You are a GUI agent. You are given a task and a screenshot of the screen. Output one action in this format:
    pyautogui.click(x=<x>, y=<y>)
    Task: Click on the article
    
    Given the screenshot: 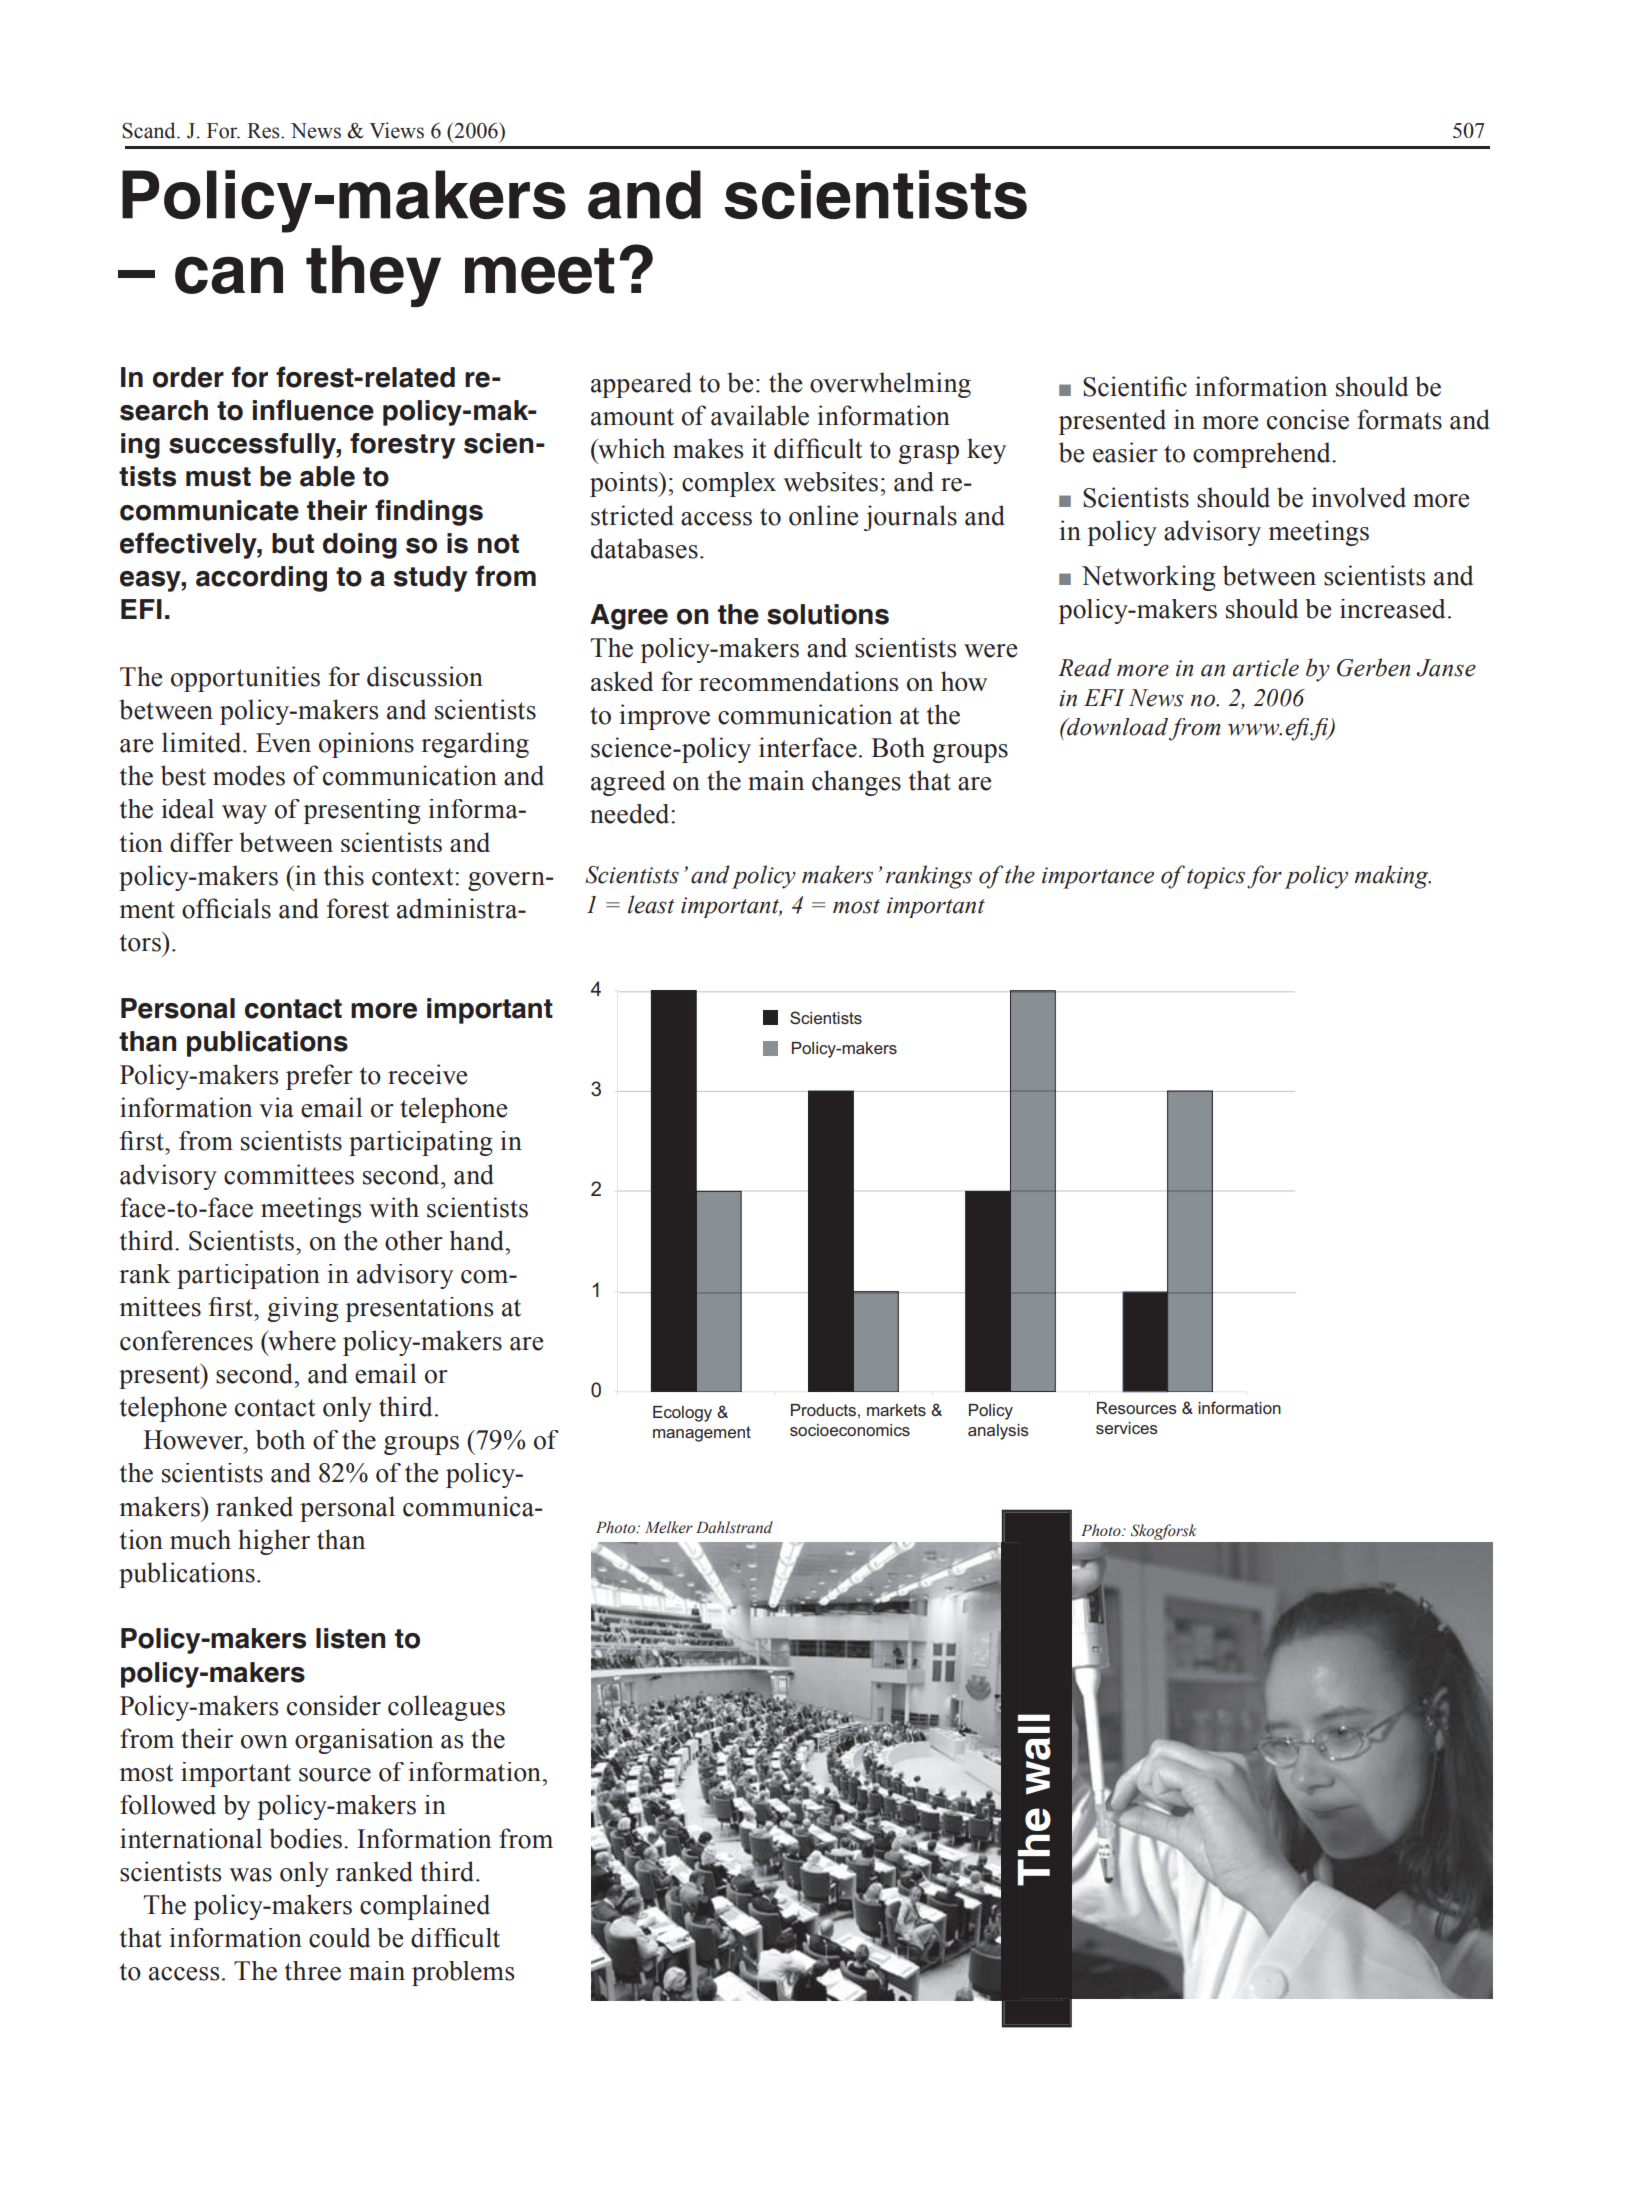 What is the action you would take?
    pyautogui.click(x=1266, y=667)
